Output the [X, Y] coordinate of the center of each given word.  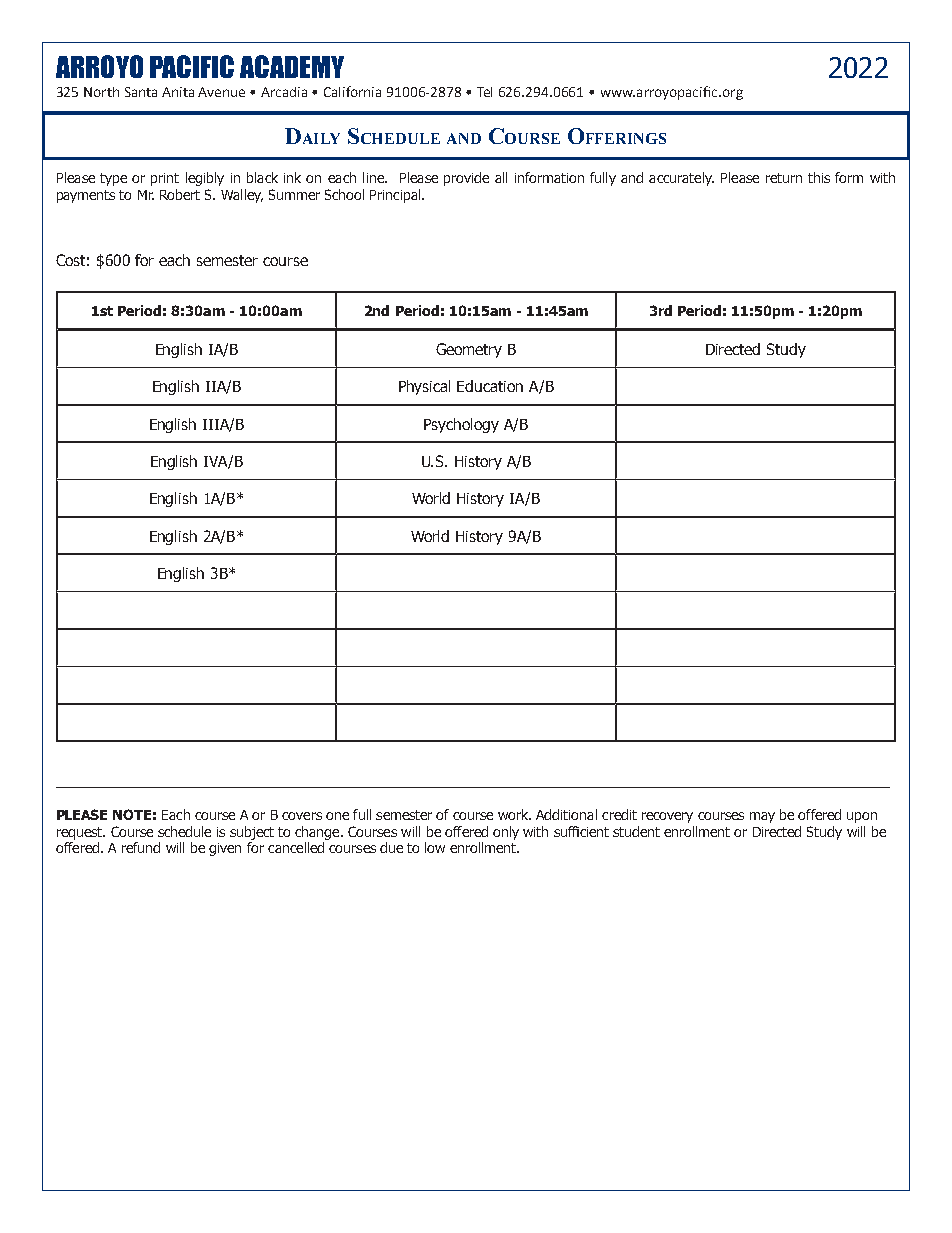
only [506, 833]
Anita [178, 92]
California [352, 91]
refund [141, 847]
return [784, 178]
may [762, 817]
